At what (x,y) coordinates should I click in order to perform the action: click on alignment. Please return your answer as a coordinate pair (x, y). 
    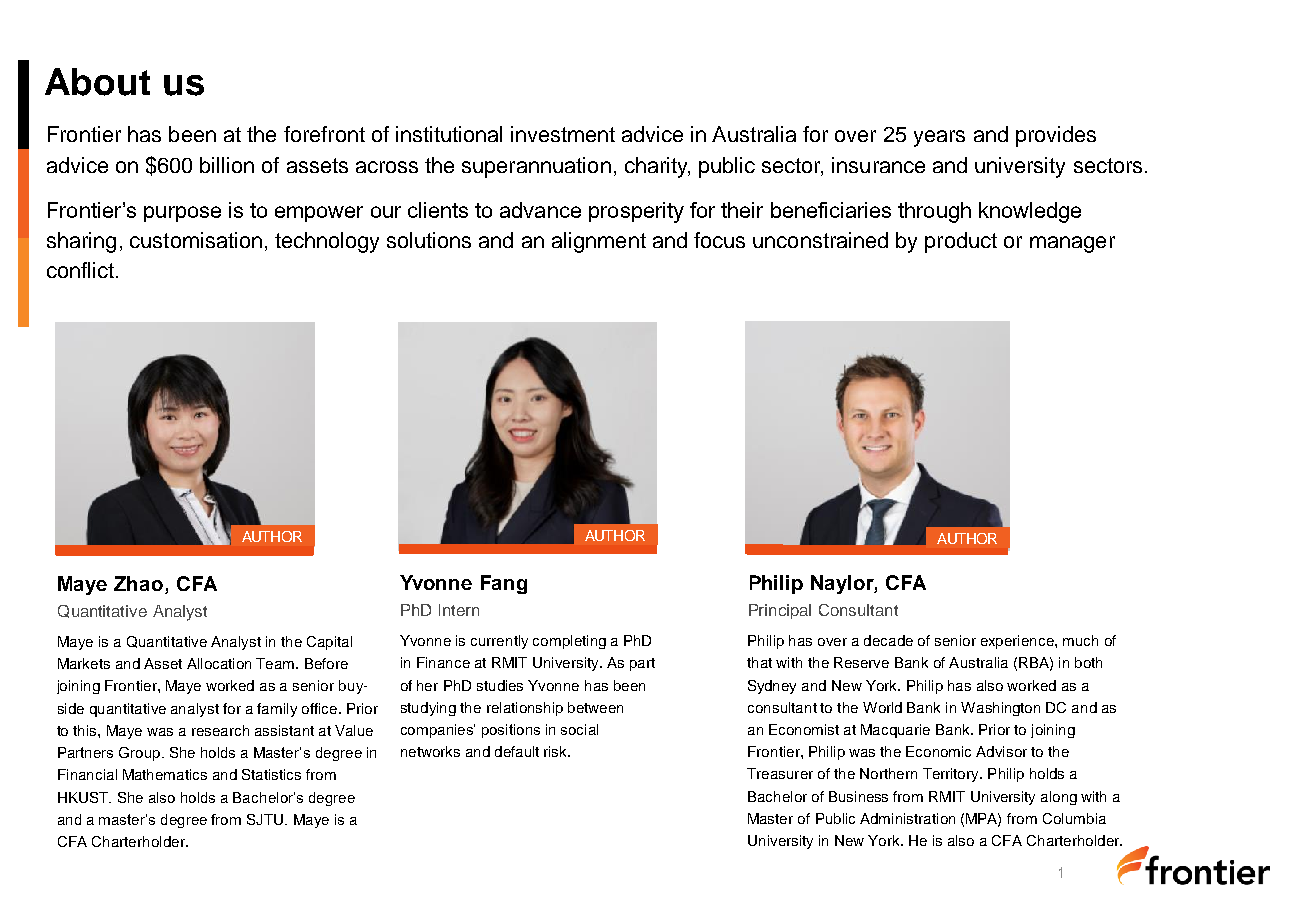
    Looking at the image, I should click on (599, 242).
